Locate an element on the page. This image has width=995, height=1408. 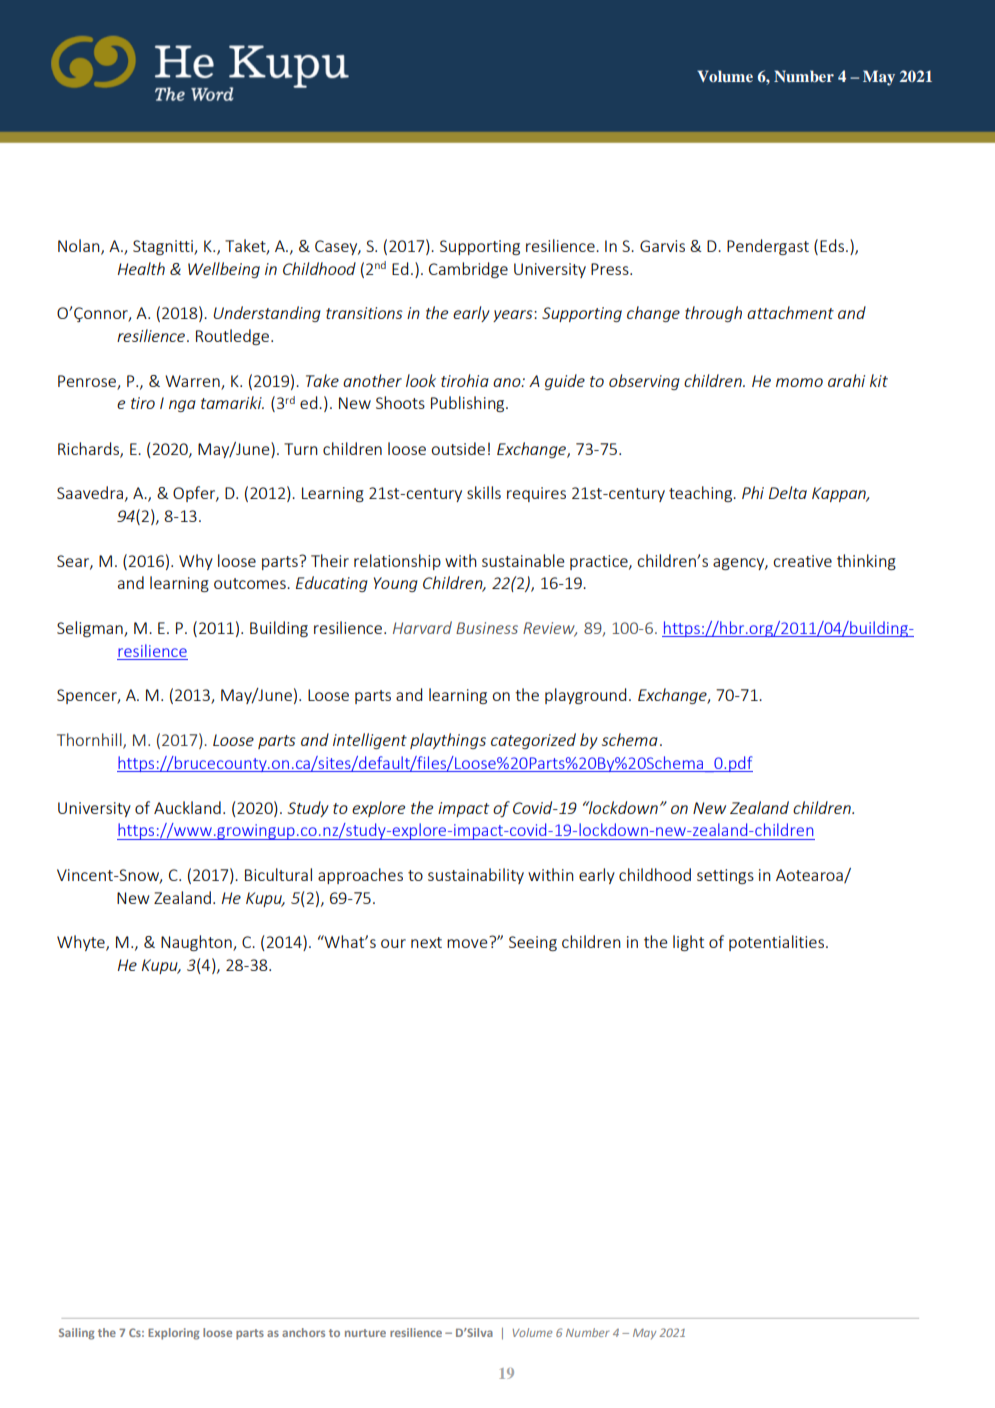
playthings is located at coordinates (448, 741).
